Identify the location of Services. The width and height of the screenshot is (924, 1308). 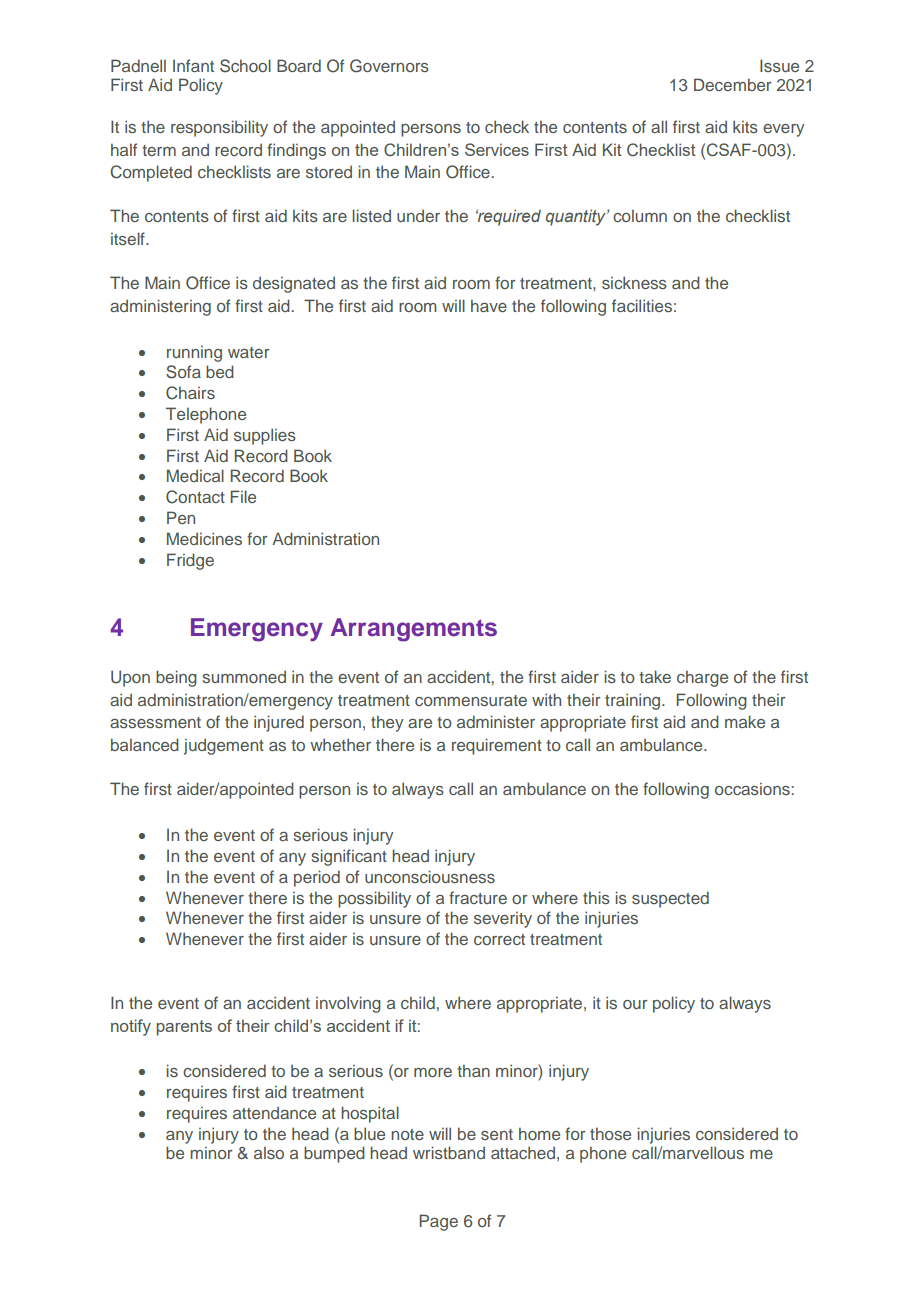
(497, 149).
